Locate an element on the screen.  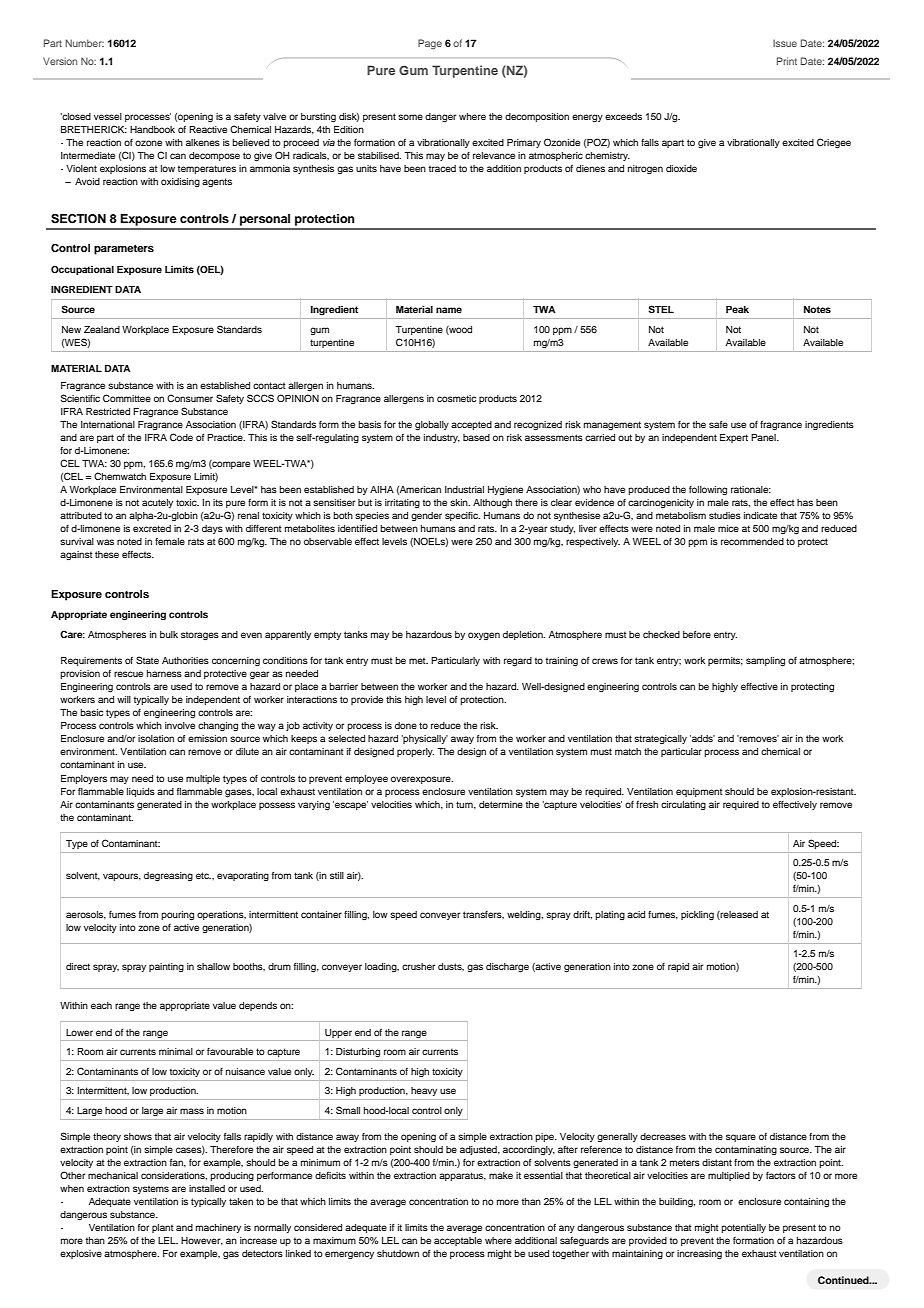
mice is located at coordinates (728, 528).
